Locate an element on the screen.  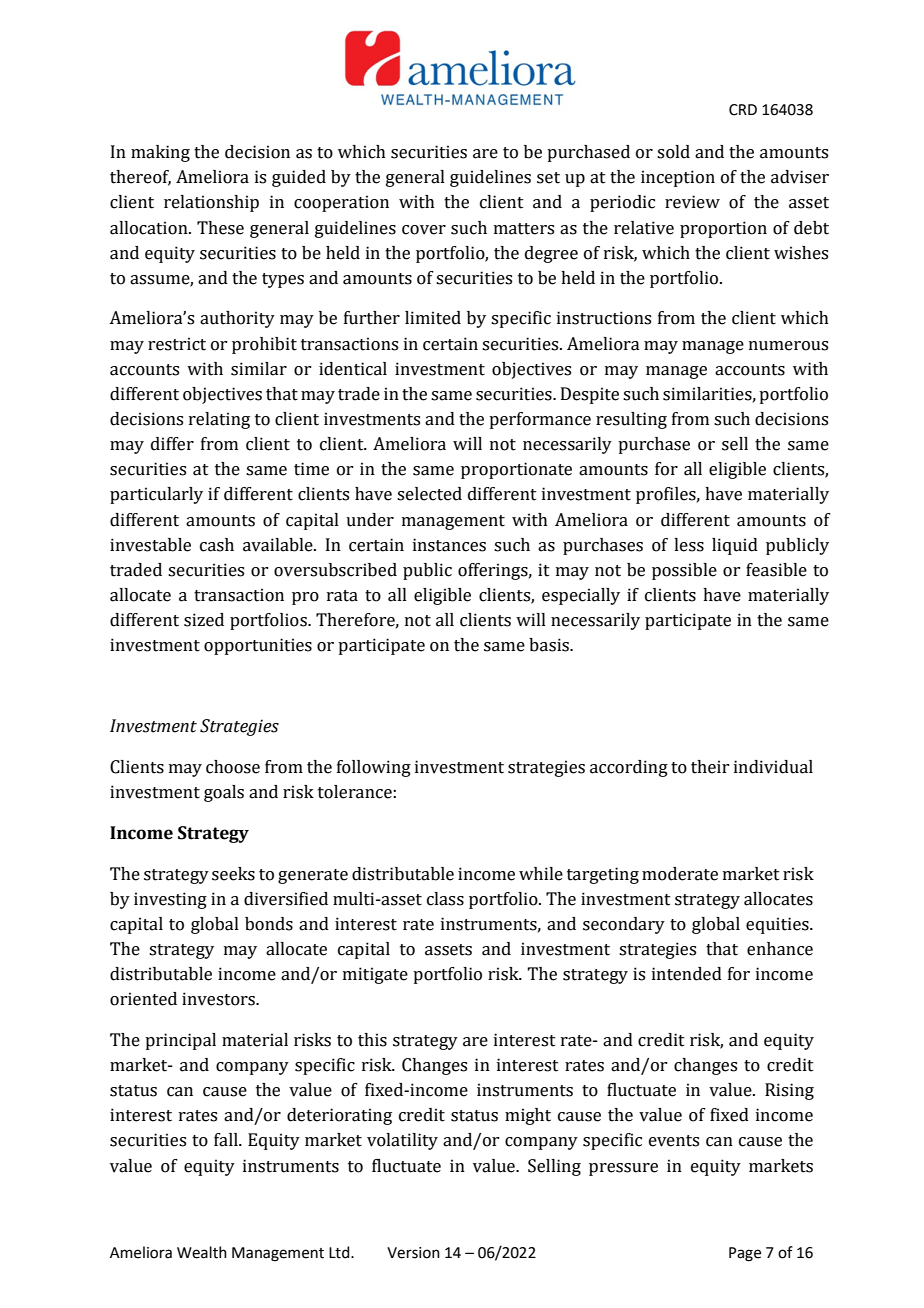
liquid is located at coordinates (735, 546).
